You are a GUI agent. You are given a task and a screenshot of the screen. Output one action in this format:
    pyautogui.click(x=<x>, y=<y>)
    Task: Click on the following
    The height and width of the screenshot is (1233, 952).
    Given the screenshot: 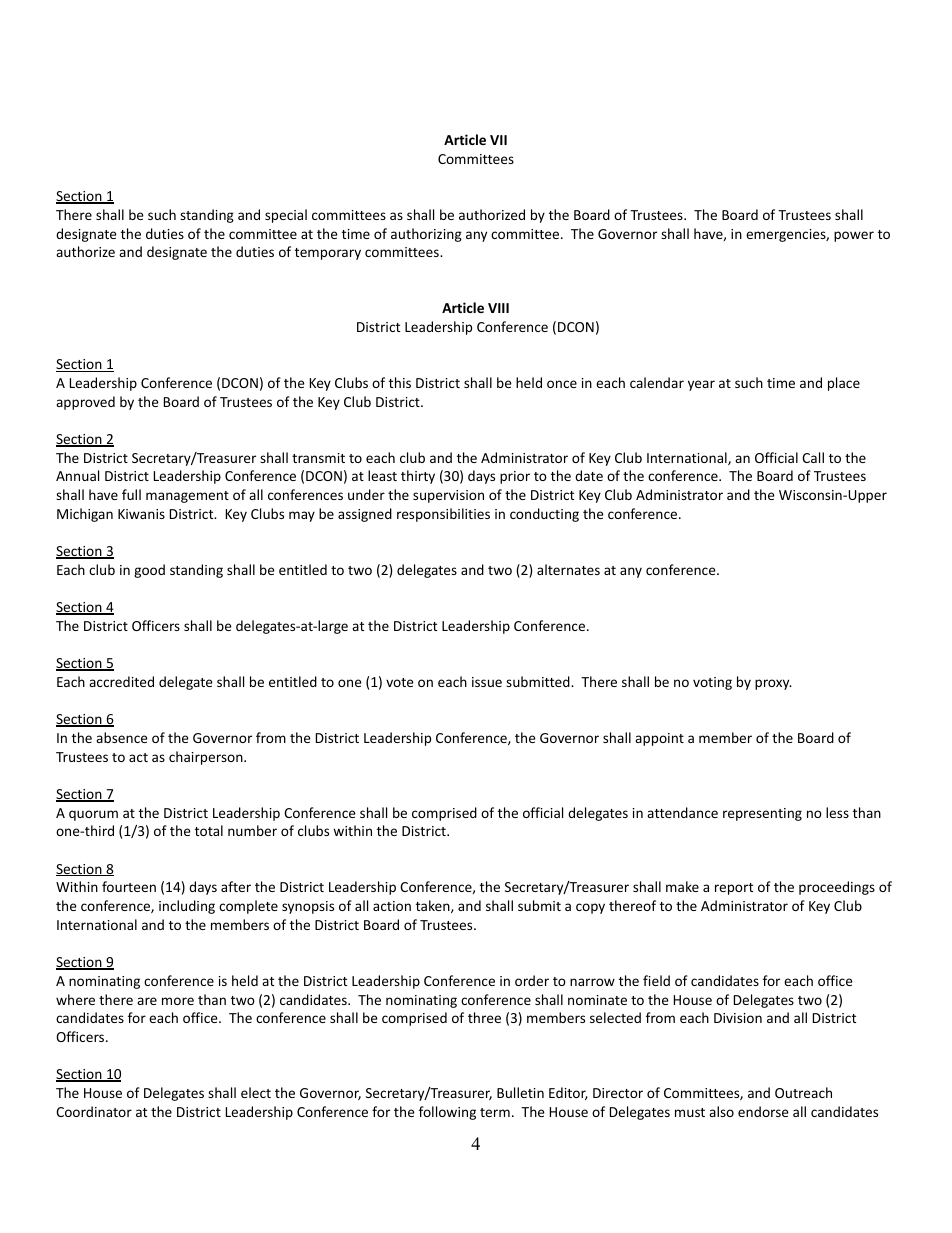 What is the action you would take?
    pyautogui.click(x=447, y=1113)
